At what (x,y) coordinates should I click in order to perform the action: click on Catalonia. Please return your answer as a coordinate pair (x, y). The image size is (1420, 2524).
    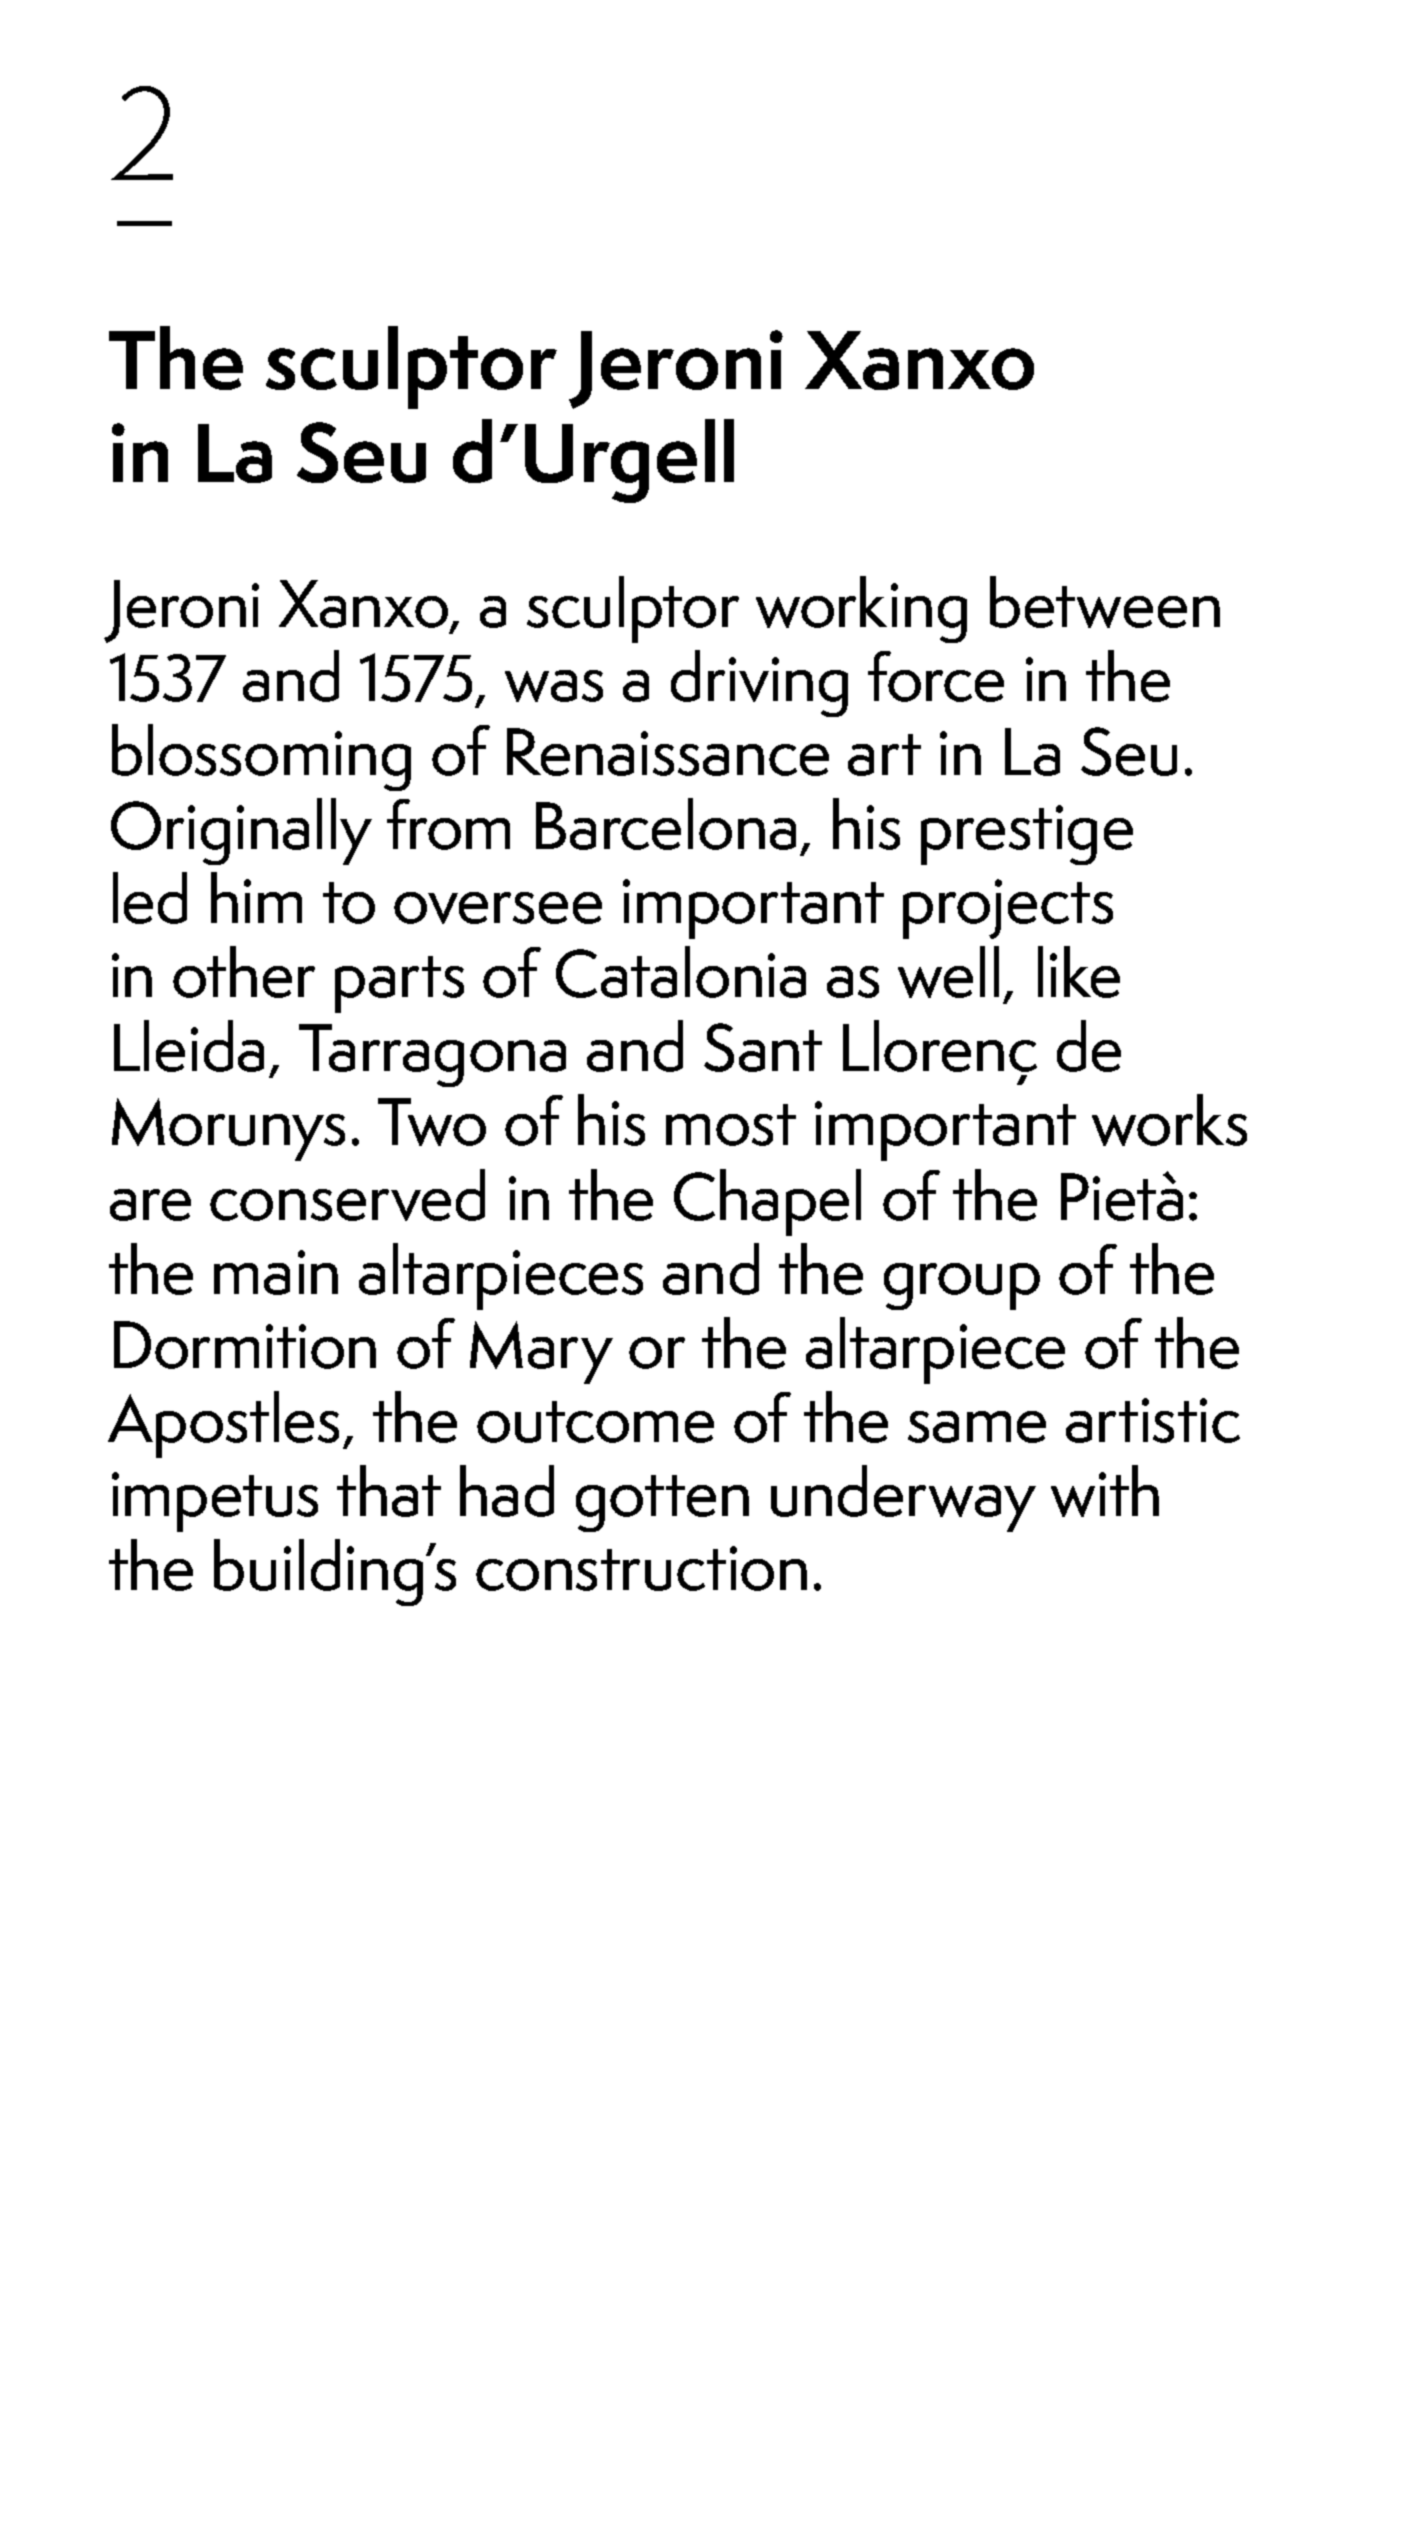
    Looking at the image, I should click on (681, 972).
